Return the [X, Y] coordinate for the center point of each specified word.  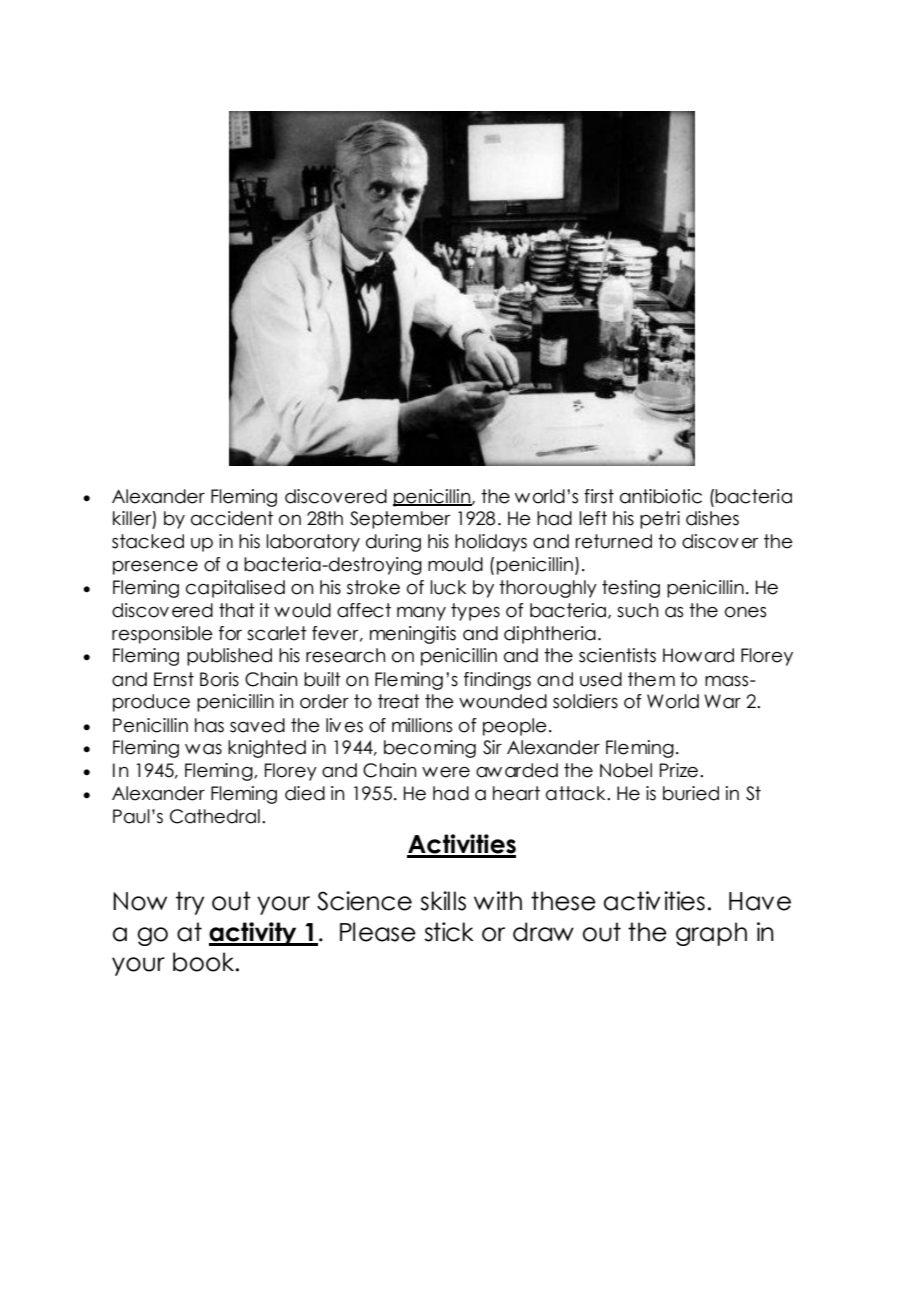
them [651, 679]
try [190, 903]
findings [497, 681]
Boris [219, 679]
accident [232, 518]
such [637, 610]
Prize [679, 770]
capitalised [235, 589]
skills [443, 901]
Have [760, 901]
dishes [712, 518]
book [203, 962]
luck [448, 587]
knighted [267, 749]
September [400, 520]
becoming [430, 749]
